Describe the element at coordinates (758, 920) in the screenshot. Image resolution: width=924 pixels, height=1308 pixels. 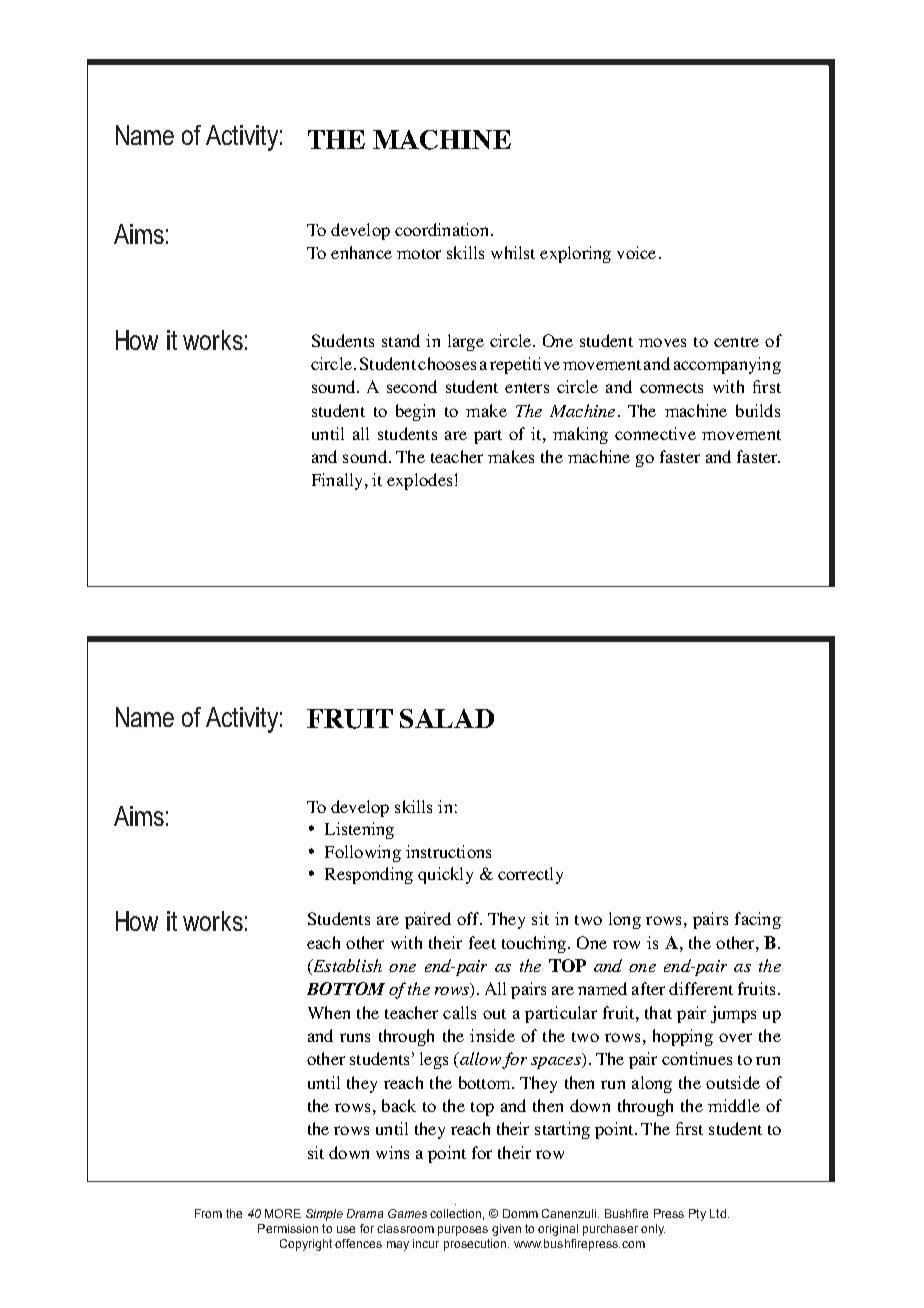
I see `facing` at that location.
